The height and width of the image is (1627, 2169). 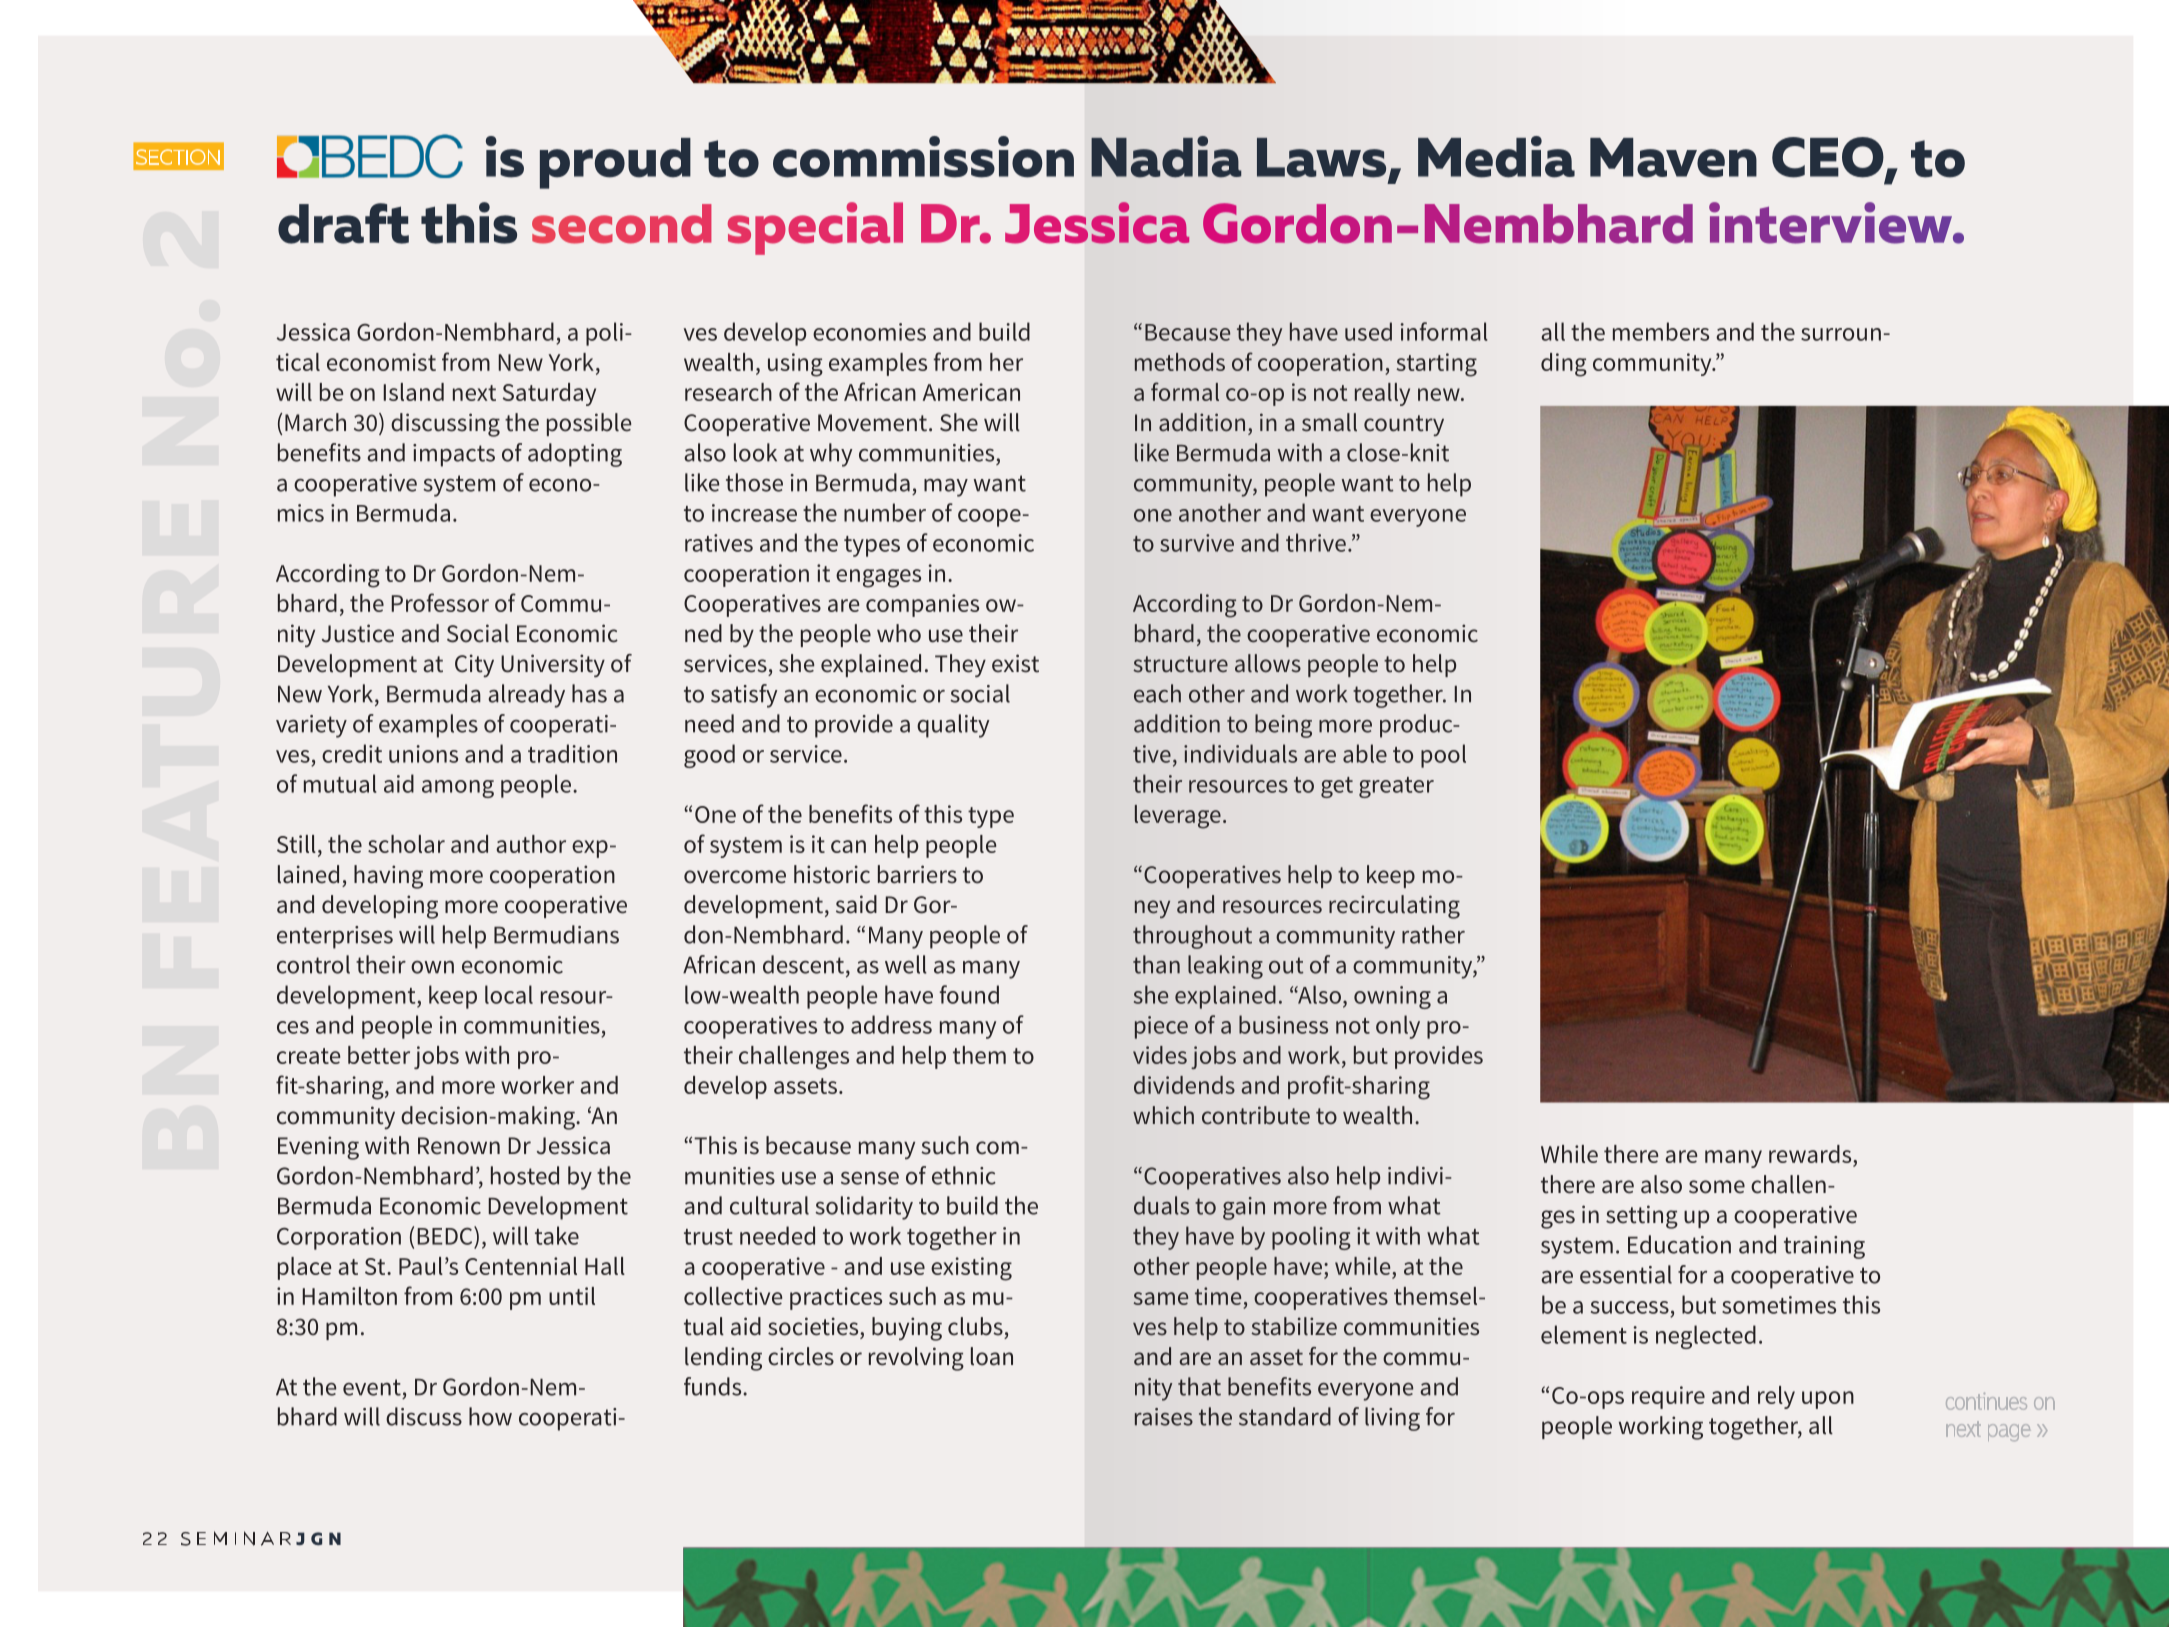 I want to click on may, so click(x=946, y=488).
